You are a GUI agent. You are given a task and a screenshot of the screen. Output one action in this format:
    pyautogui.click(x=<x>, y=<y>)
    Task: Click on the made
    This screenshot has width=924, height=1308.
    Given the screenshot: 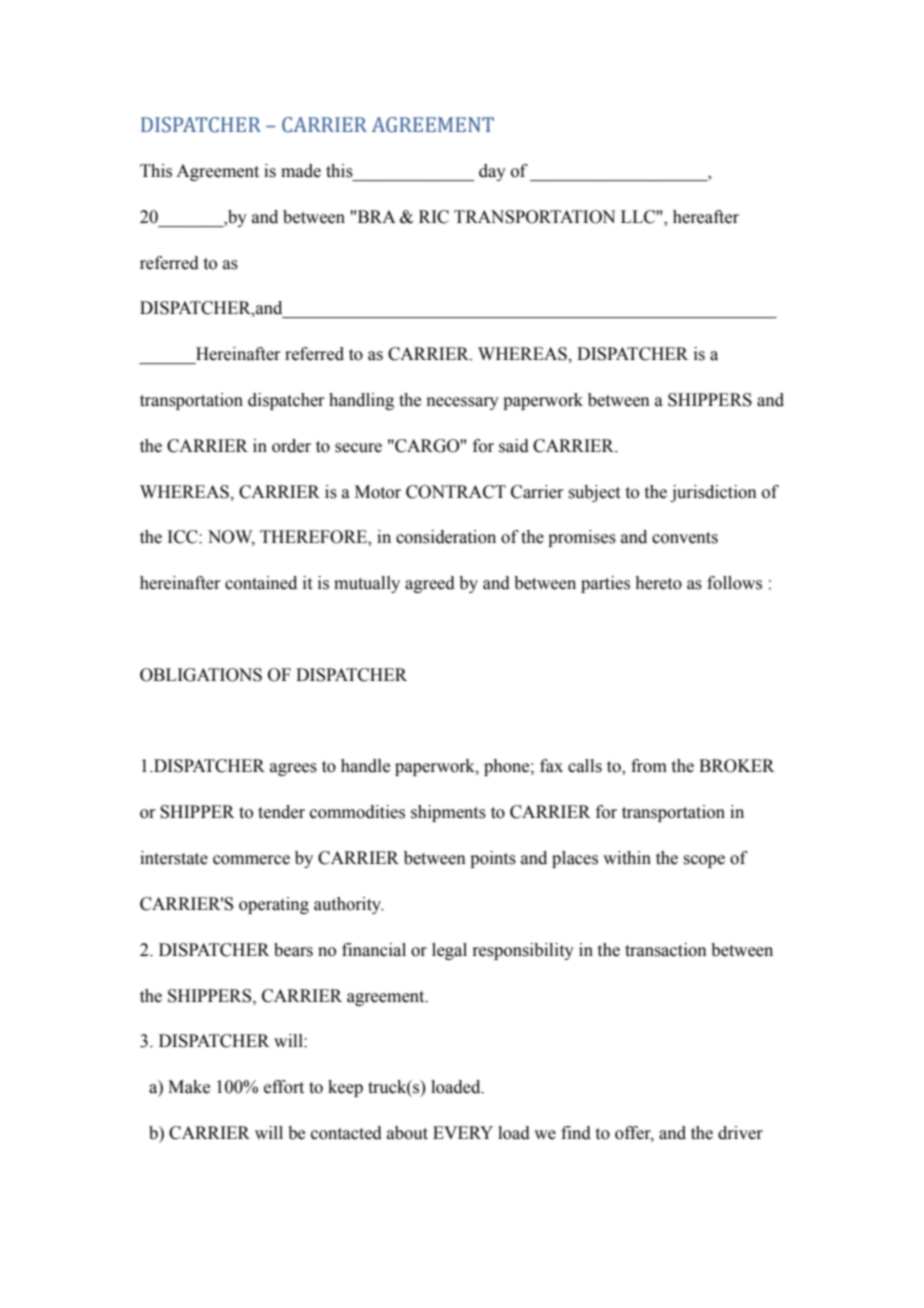 What is the action you would take?
    pyautogui.click(x=301, y=171)
